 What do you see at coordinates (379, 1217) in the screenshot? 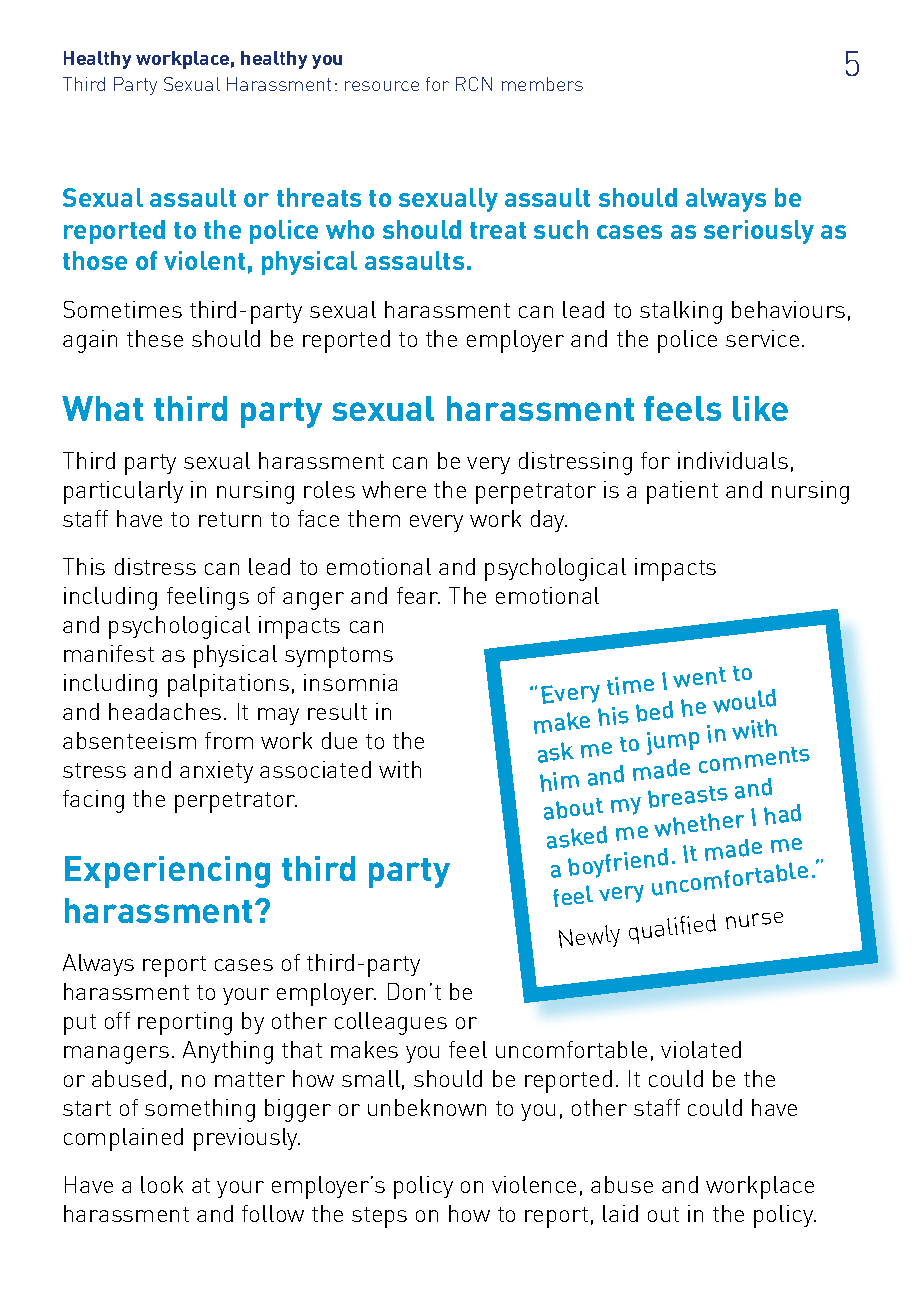
I see `steps` at bounding box center [379, 1217].
